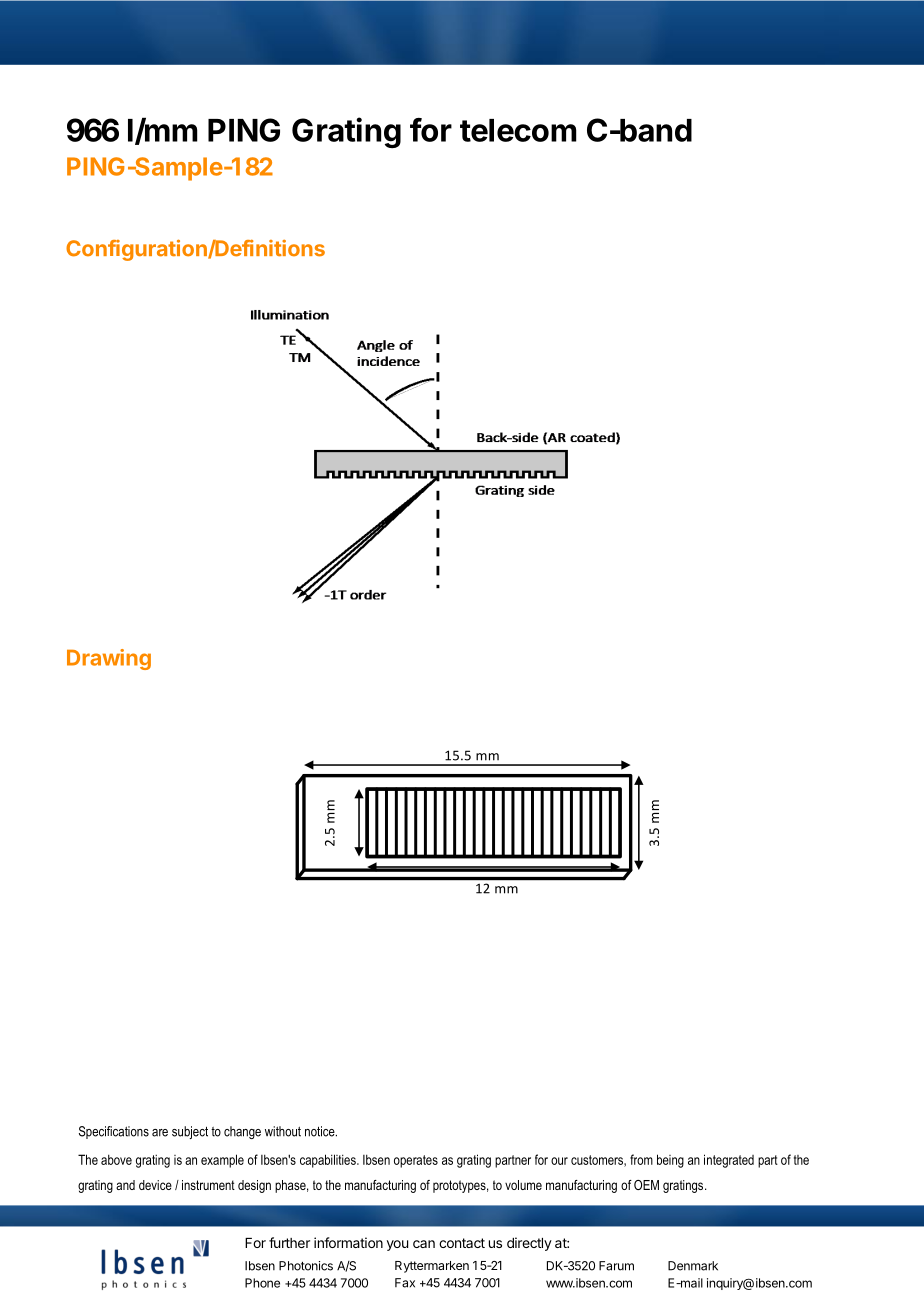  I want to click on from, so click(641, 1159).
